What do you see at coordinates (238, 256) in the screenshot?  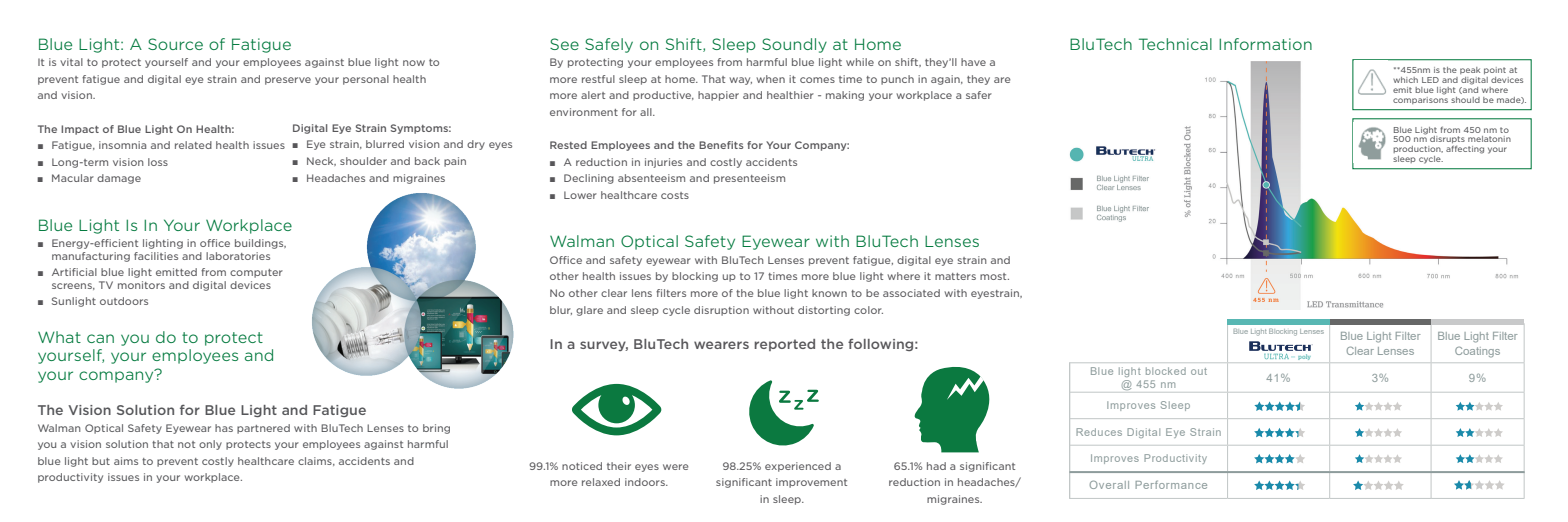 I see `laboratories` at bounding box center [238, 256].
